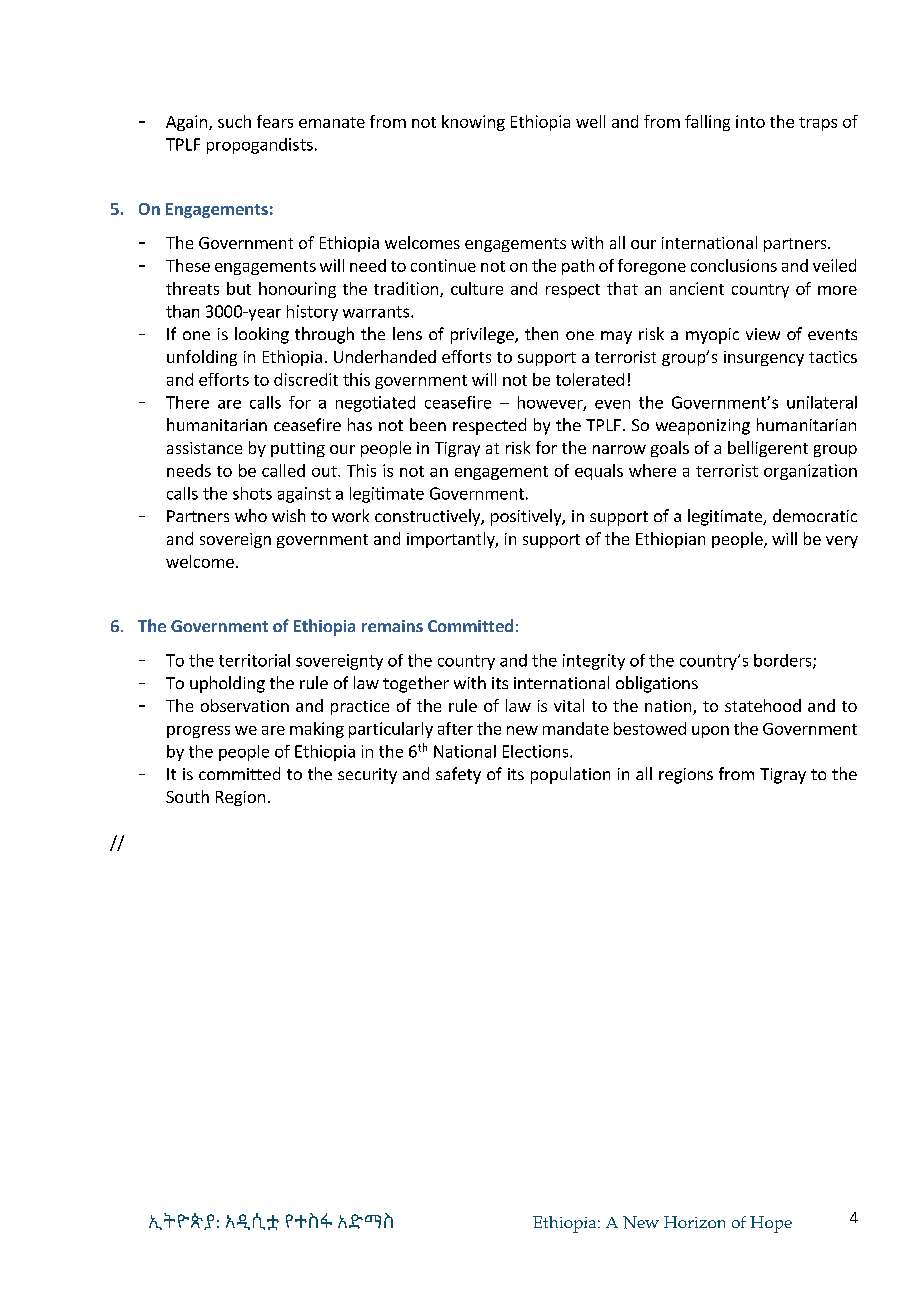  Describe the element at coordinates (599, 472) in the screenshot. I see `equals` at that location.
